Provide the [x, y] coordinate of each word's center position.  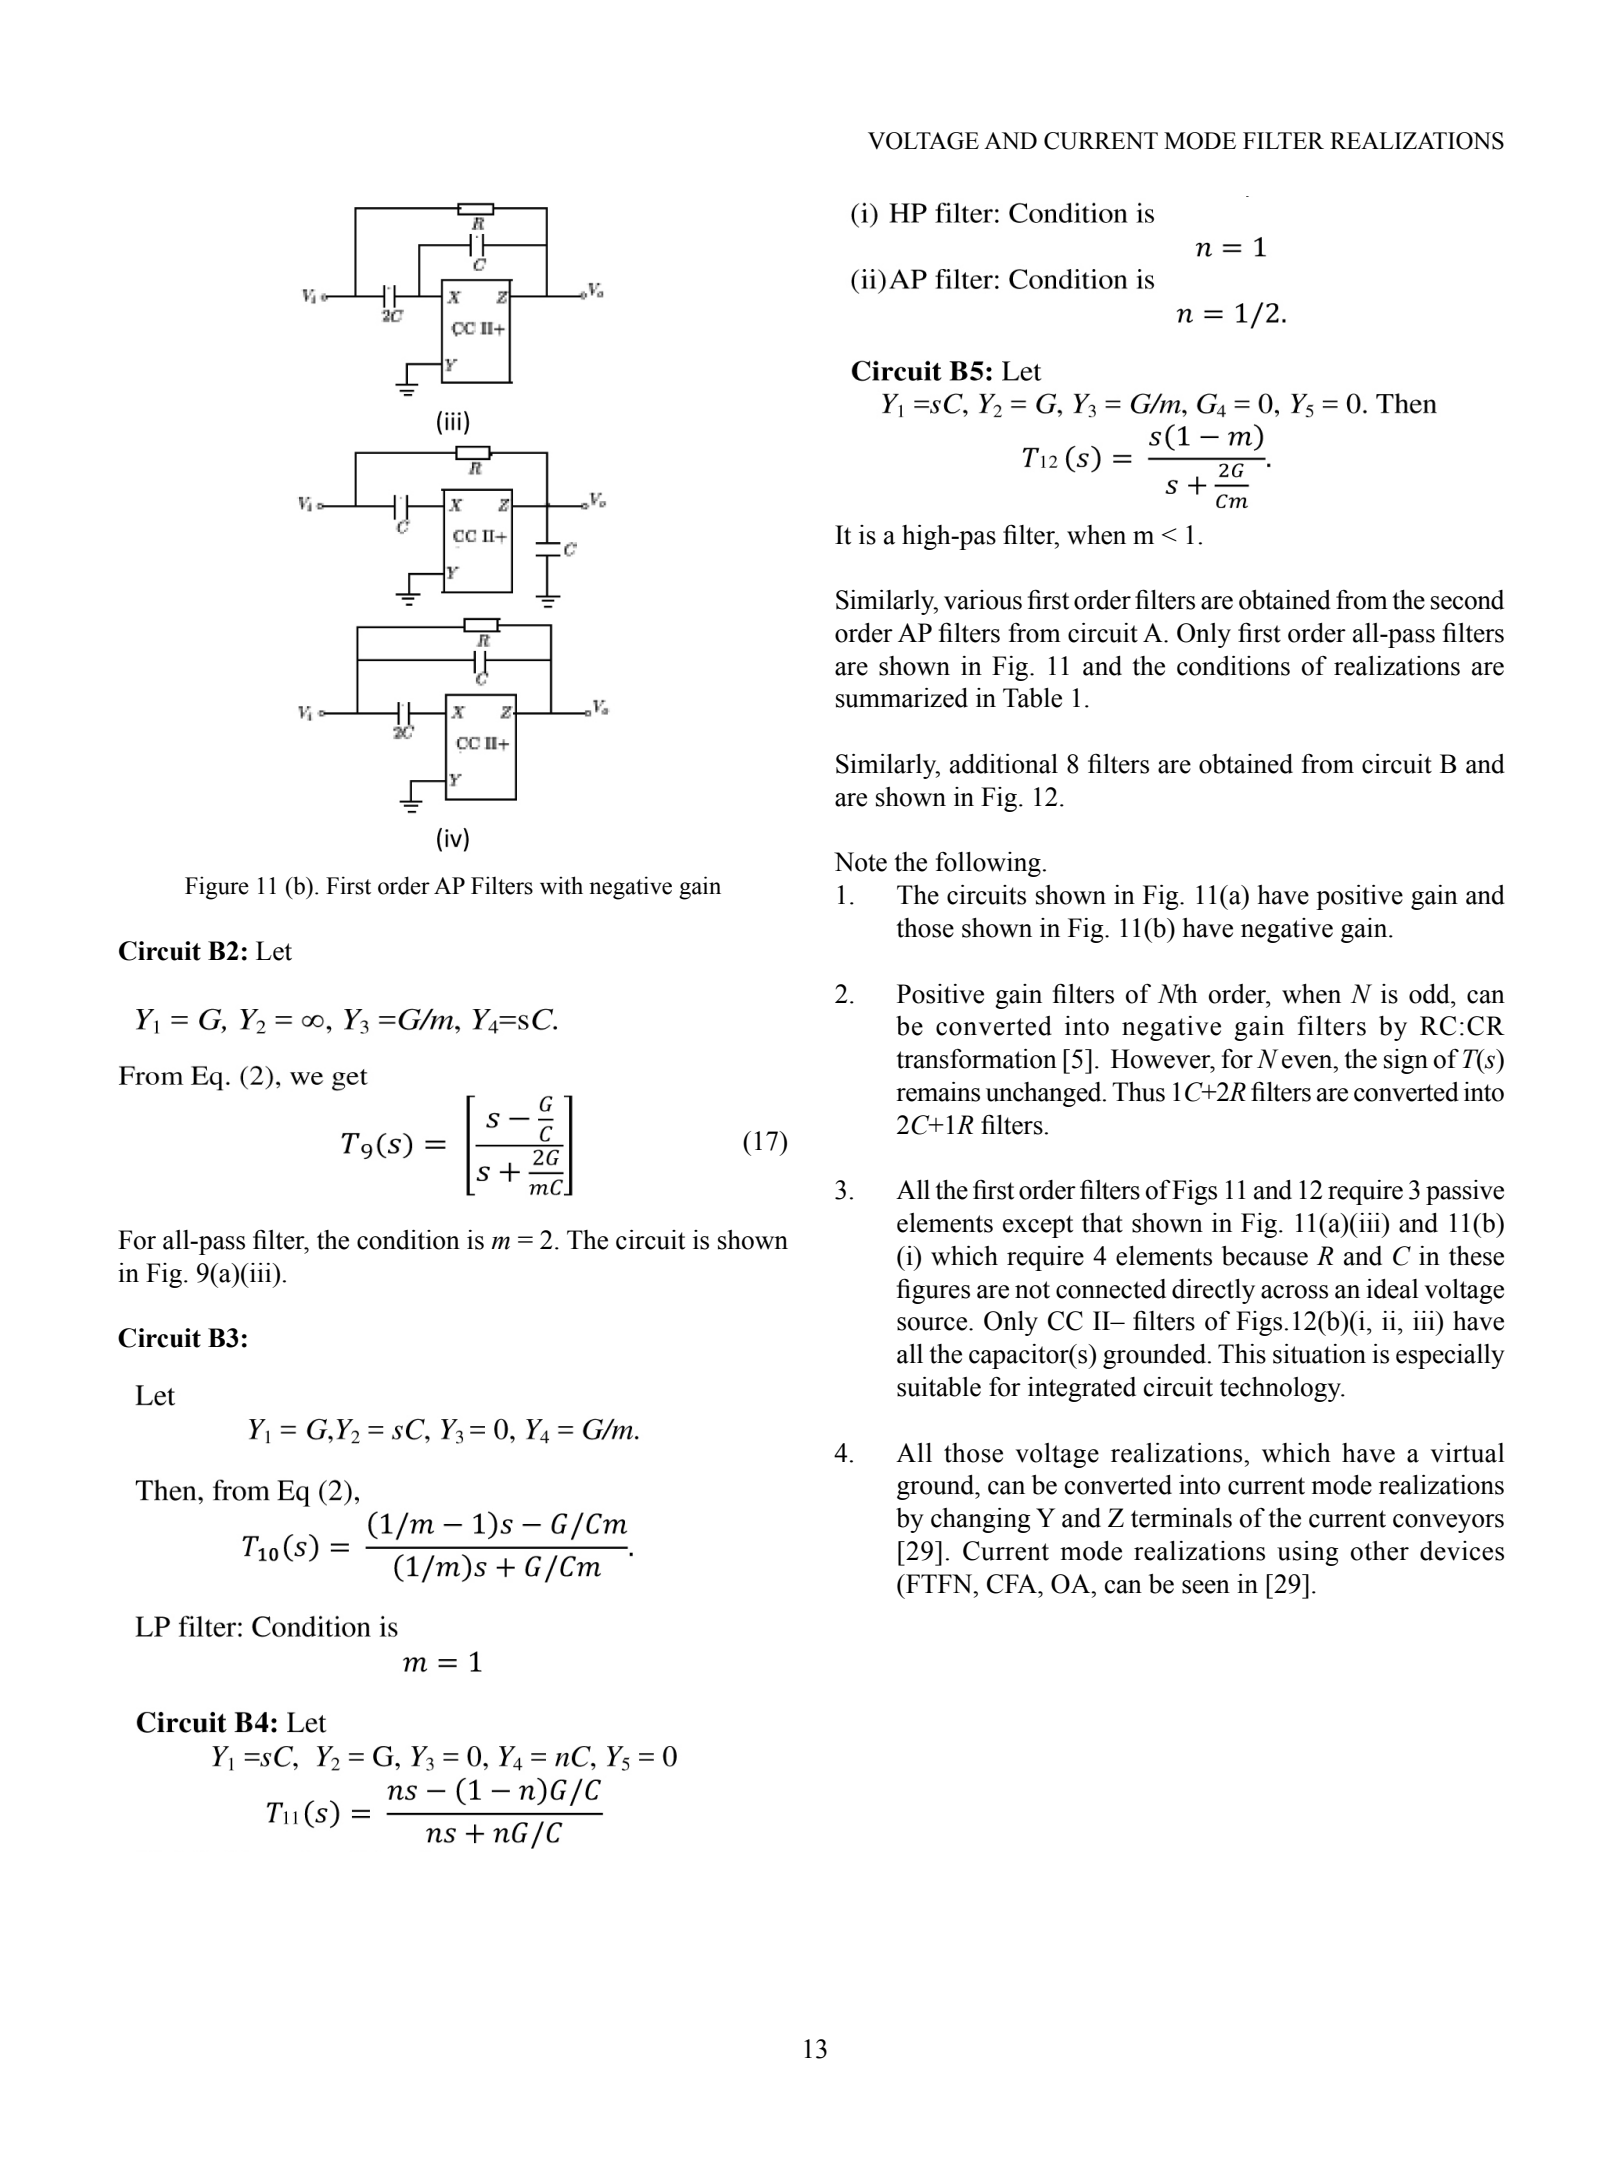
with [561, 885]
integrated [1082, 1389]
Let [274, 951]
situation [1319, 1354]
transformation [976, 1059]
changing [980, 1520]
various [983, 600]
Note [860, 862]
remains [938, 1092]
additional [1004, 764]
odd [1430, 994]
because [1265, 1256]
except [1038, 1226]
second [1467, 600]
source [933, 1324]
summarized [902, 698]
